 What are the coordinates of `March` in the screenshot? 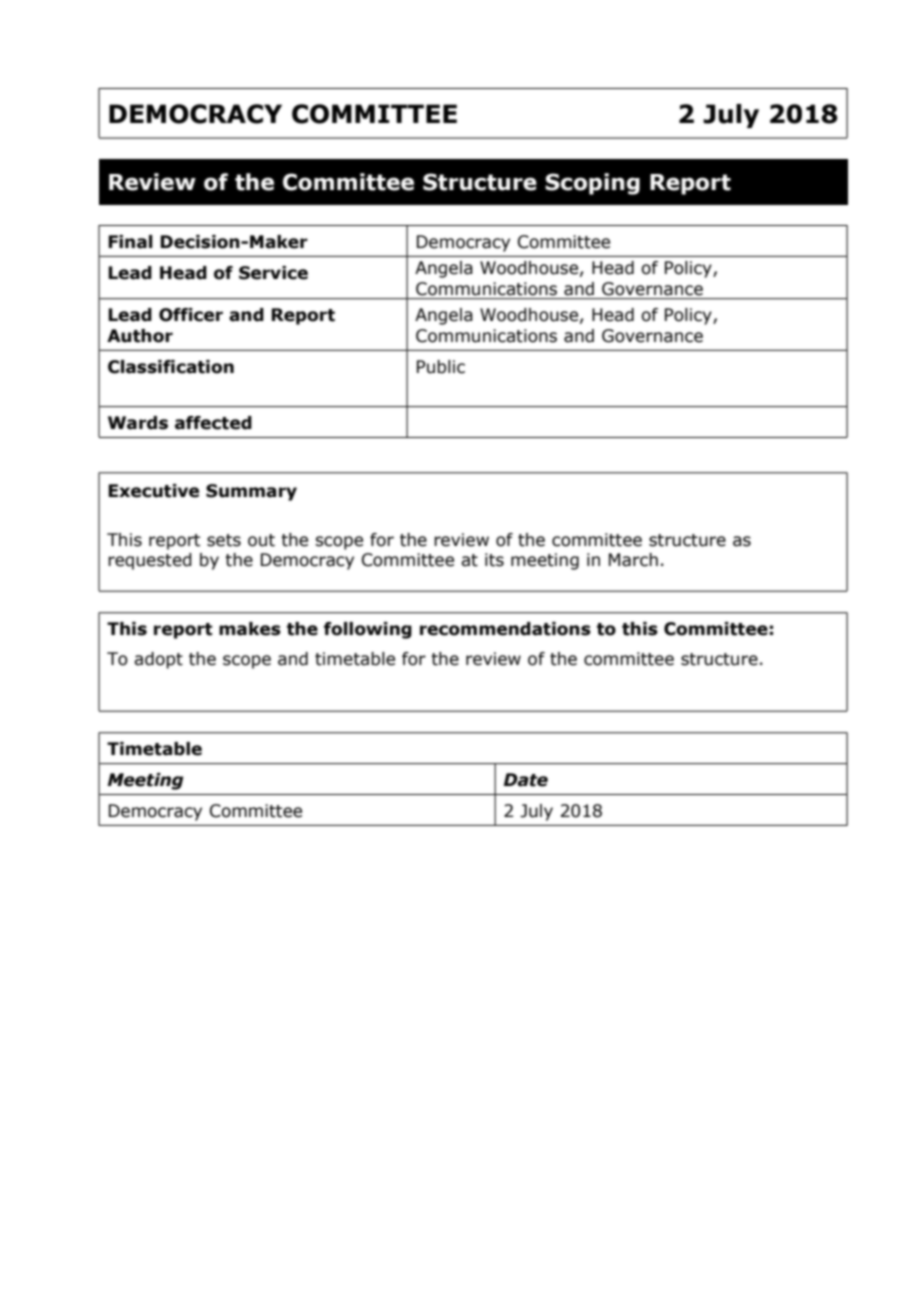 It's located at (633, 560).
